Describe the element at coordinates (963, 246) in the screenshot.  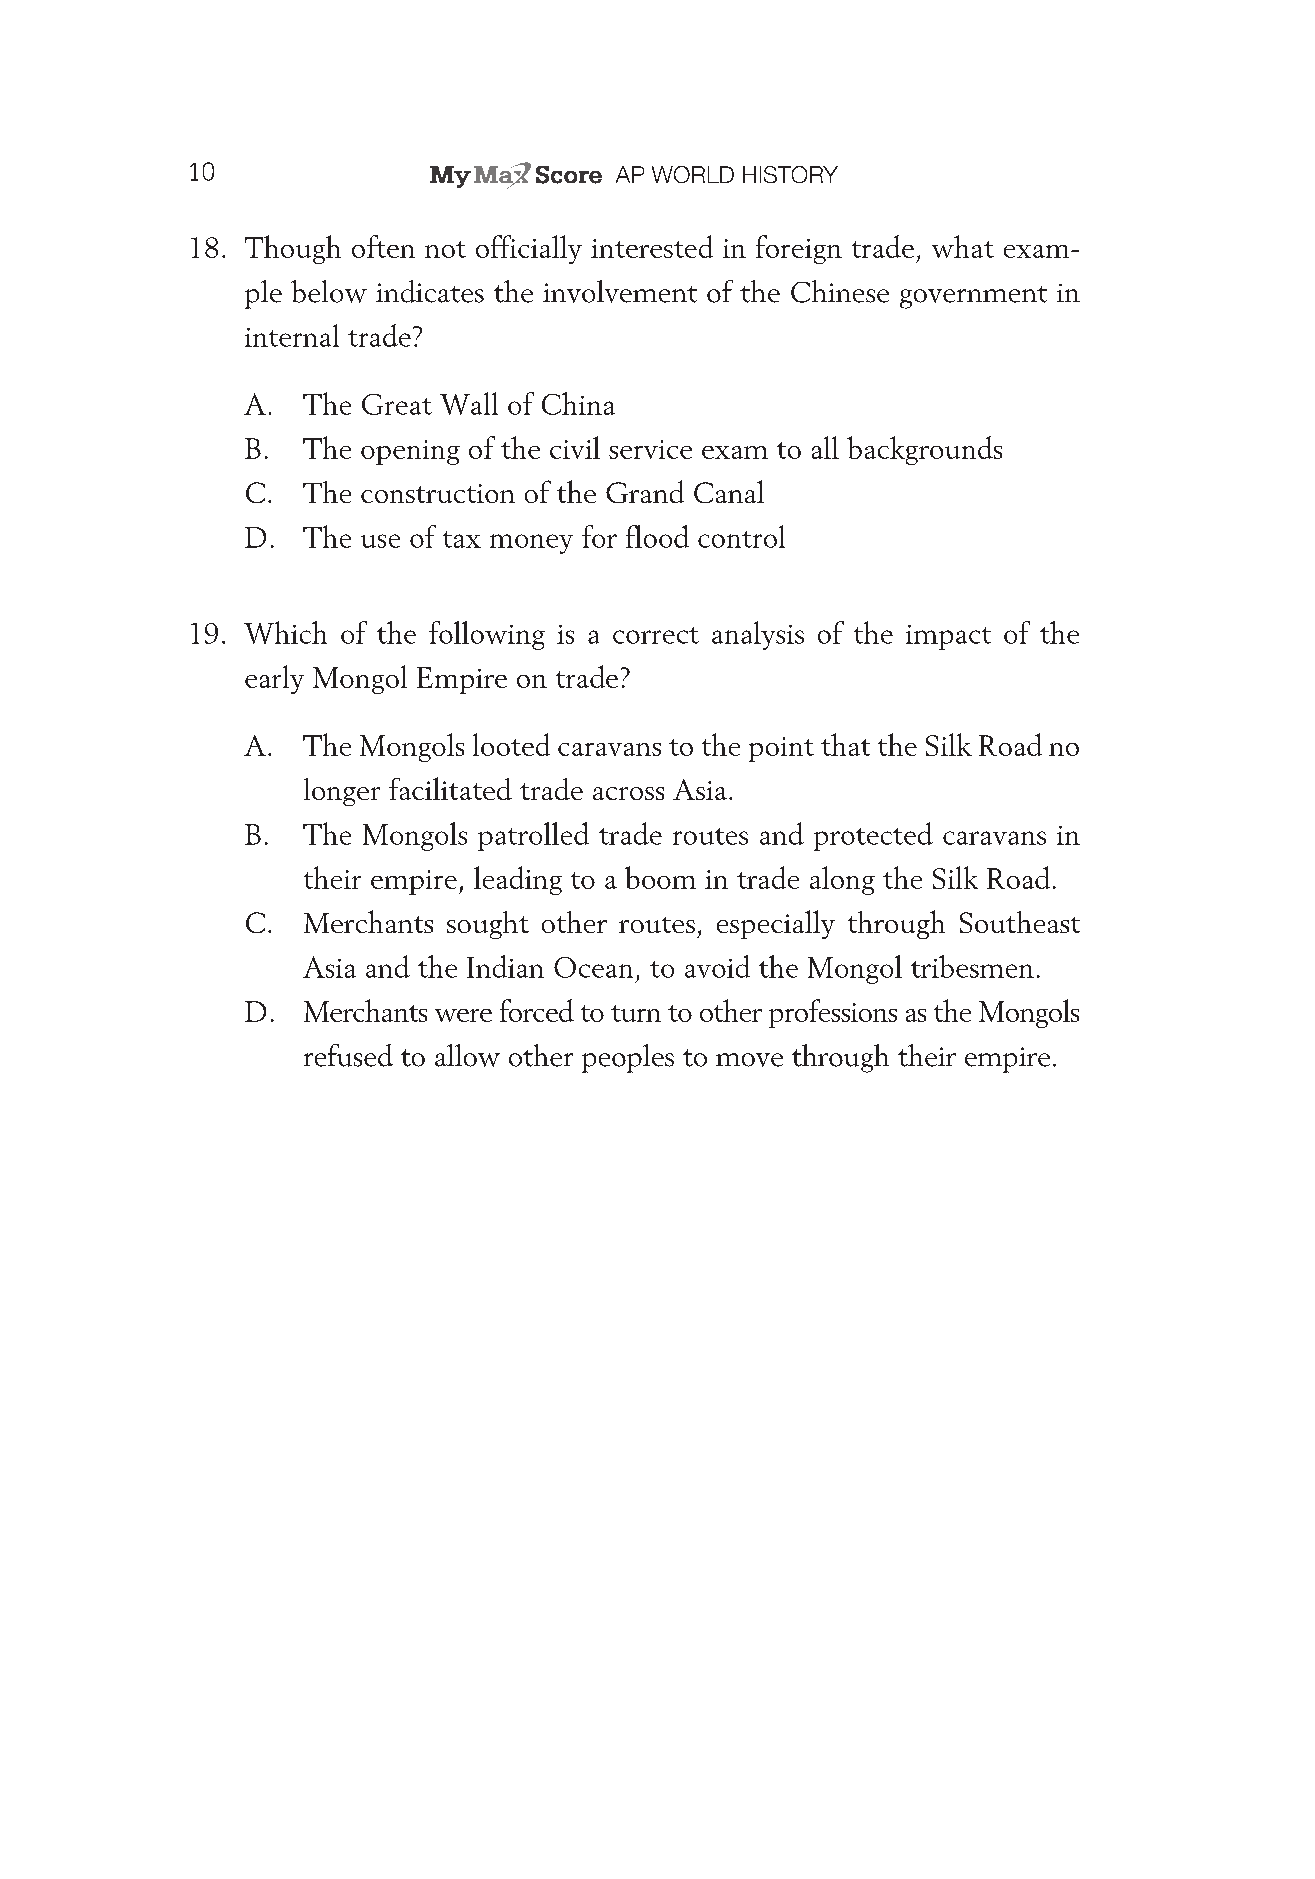
I see `what` at that location.
